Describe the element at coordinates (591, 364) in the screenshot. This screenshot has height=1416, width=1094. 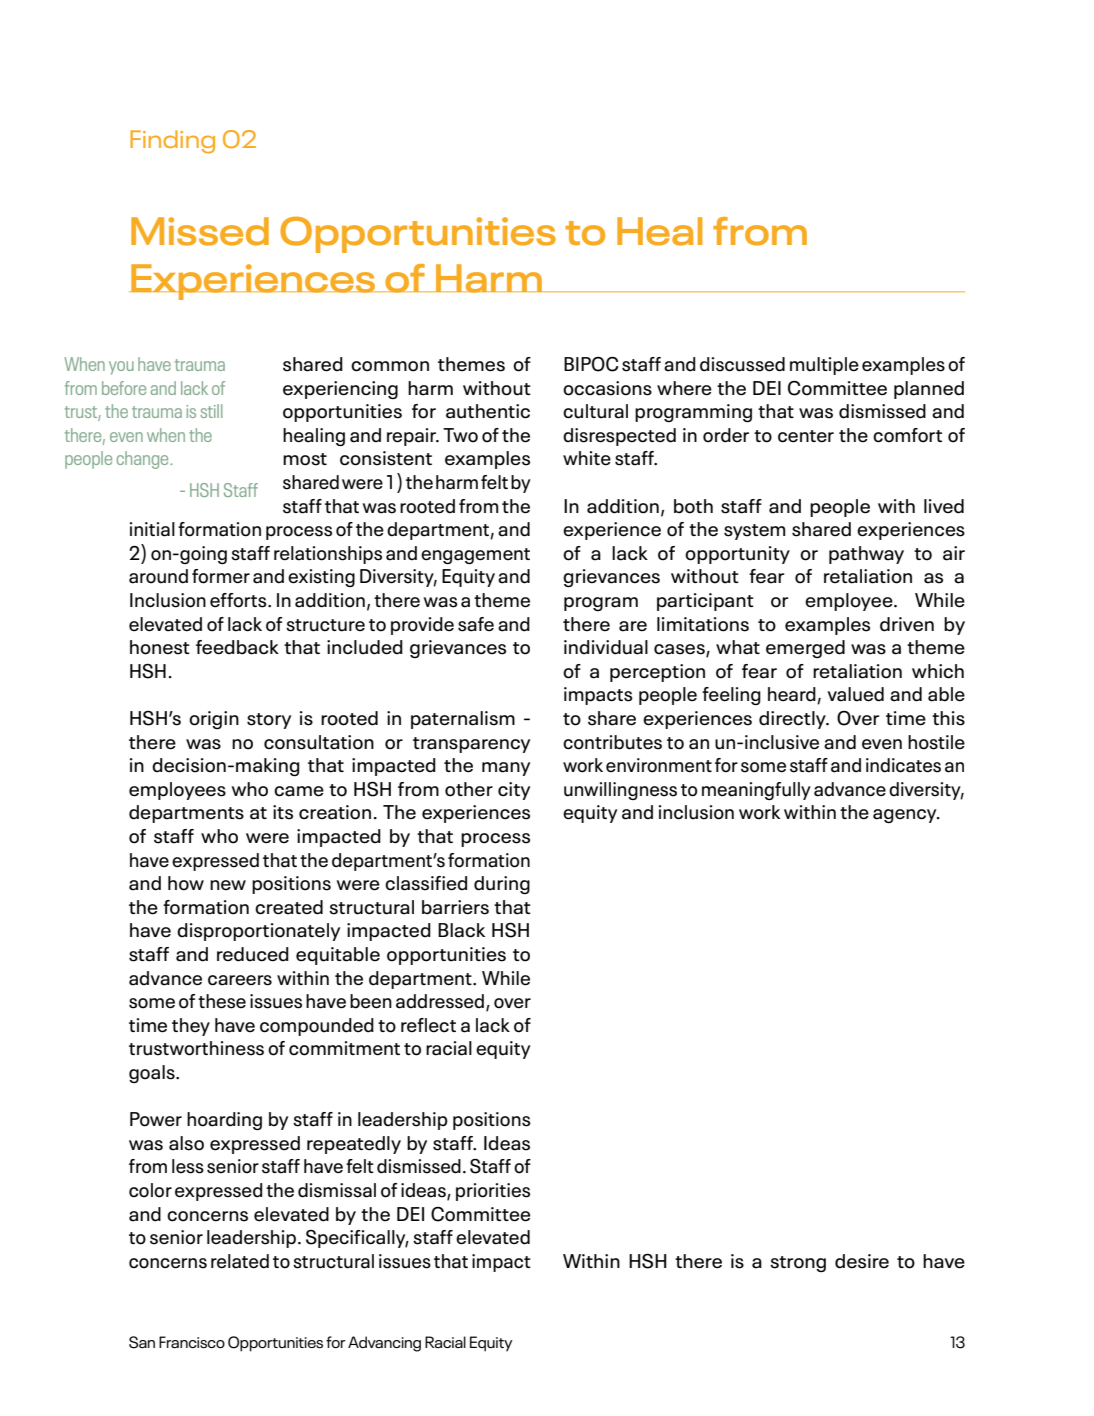
I see `BIPOC` at that location.
